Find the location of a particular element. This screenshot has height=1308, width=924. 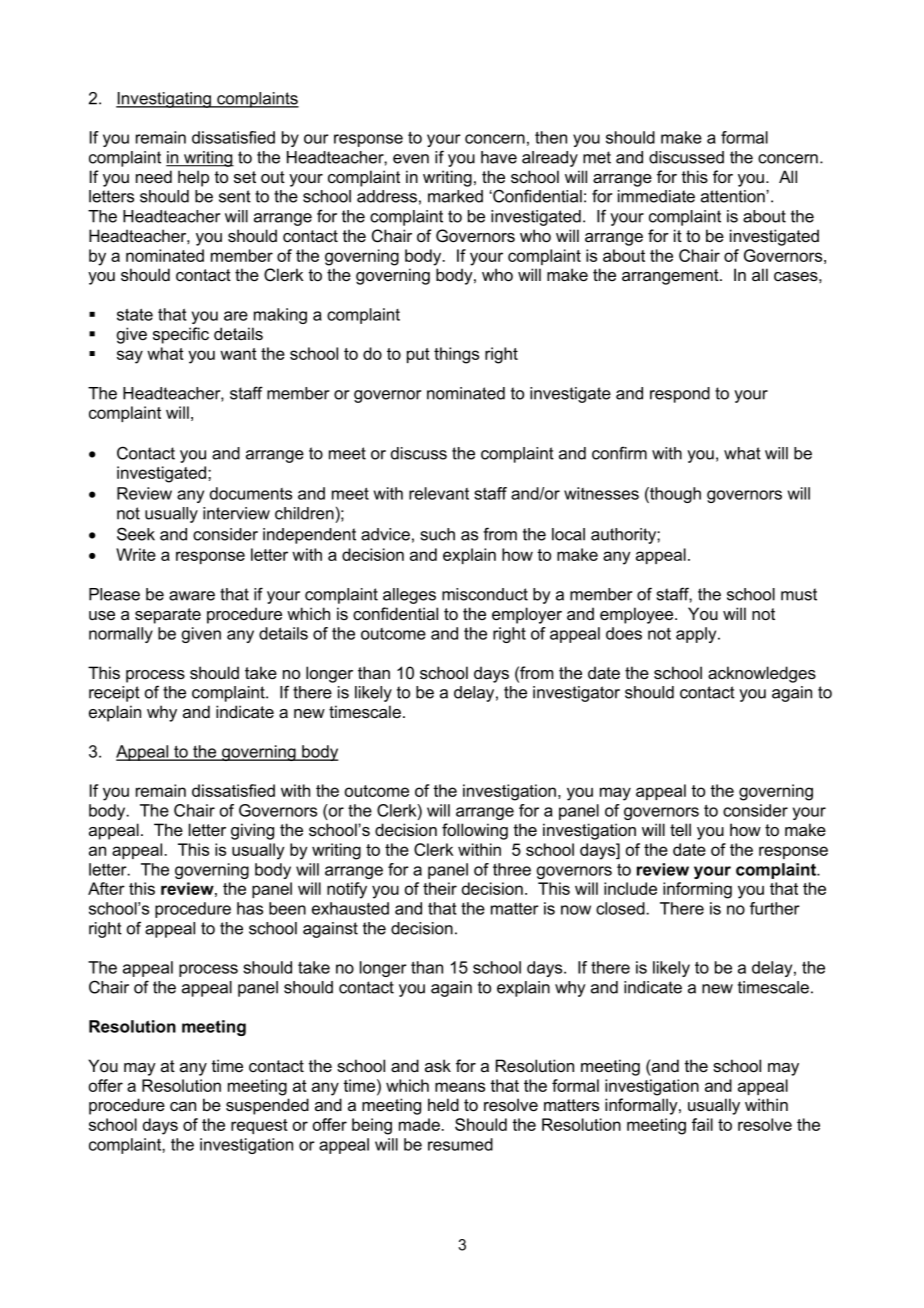

following is located at coordinates (475, 831).
